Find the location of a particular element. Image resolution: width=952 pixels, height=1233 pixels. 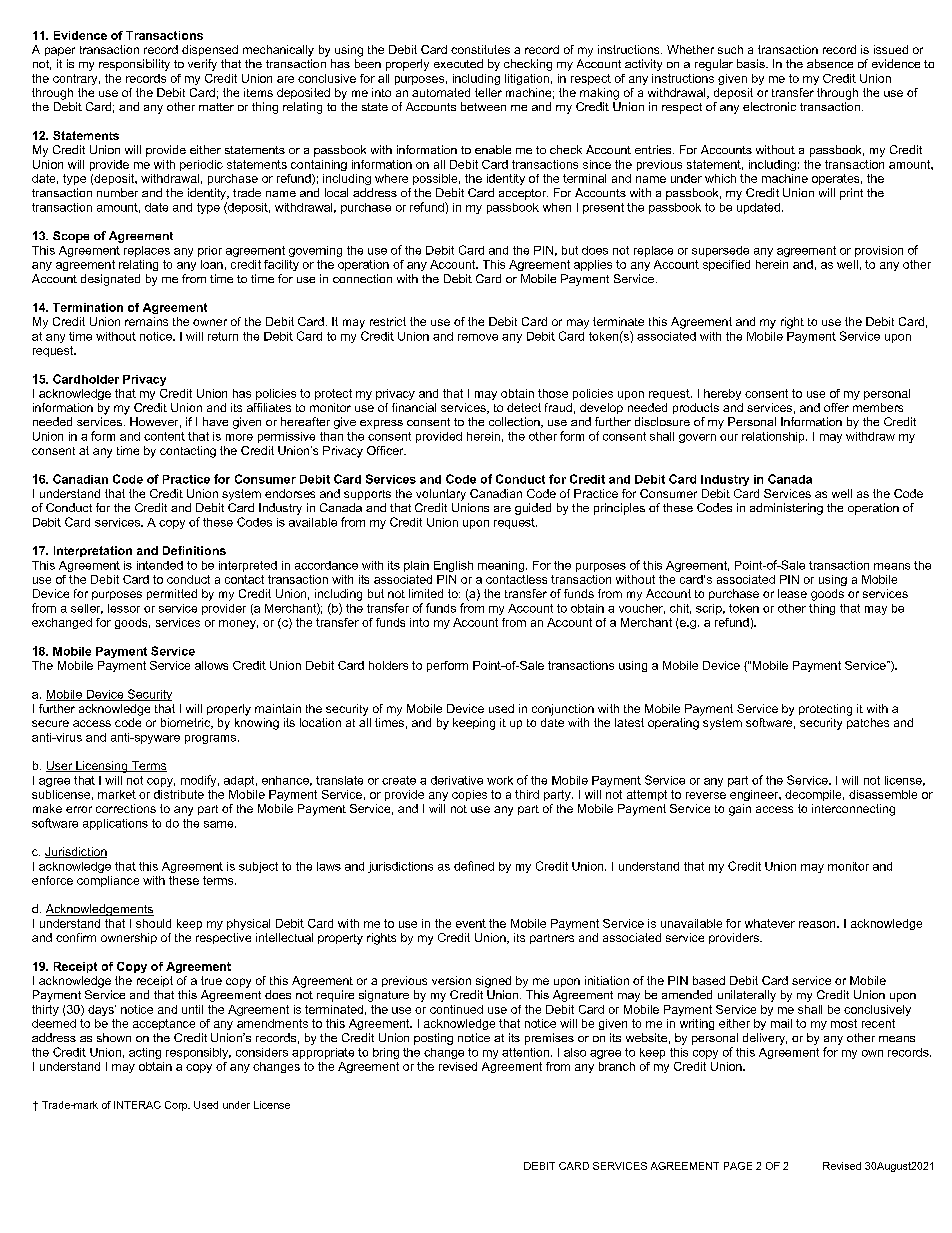

attention is located at coordinates (527, 1052).
